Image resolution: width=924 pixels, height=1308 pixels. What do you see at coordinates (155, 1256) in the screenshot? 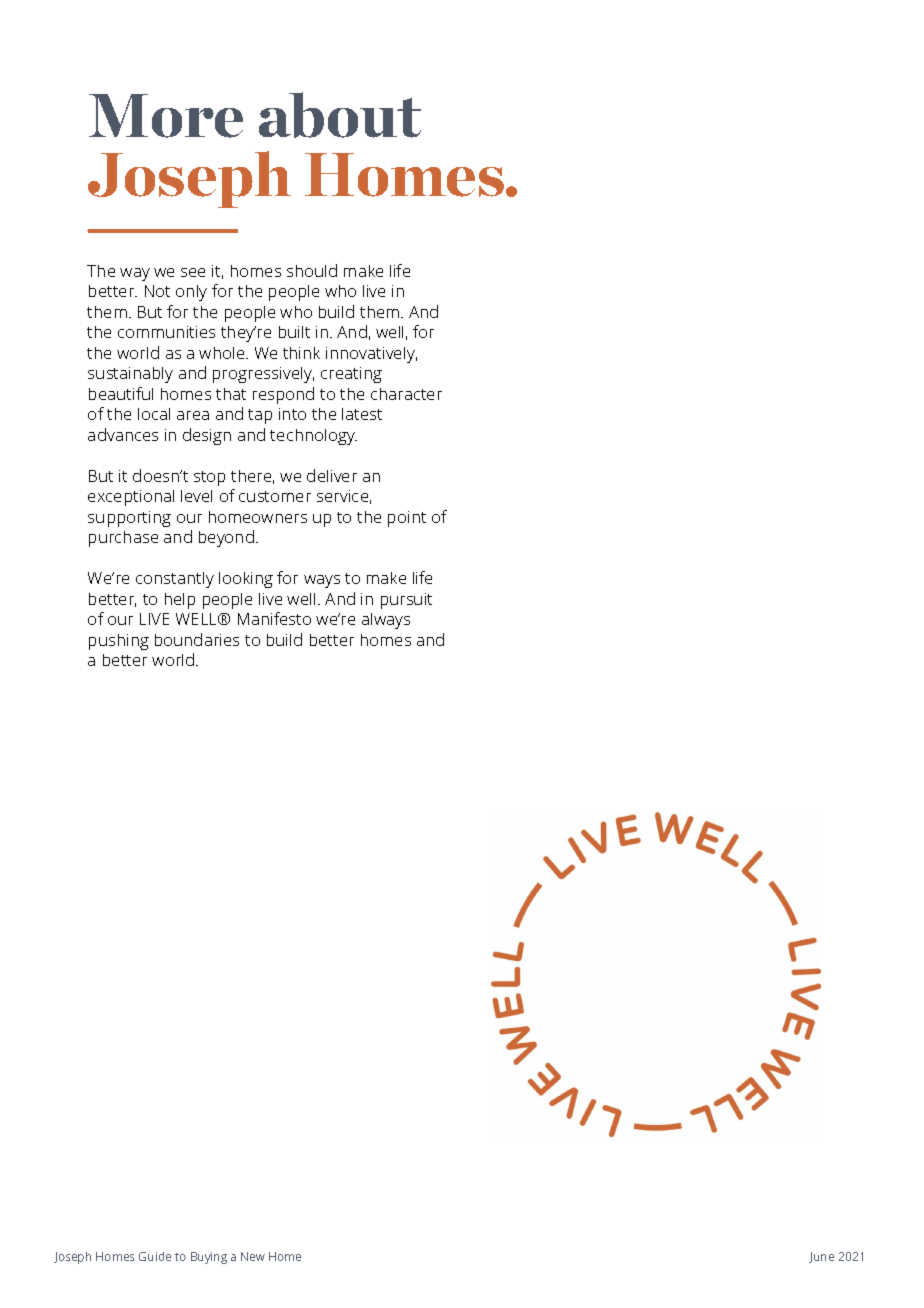
I see `Guide` at bounding box center [155, 1256].
